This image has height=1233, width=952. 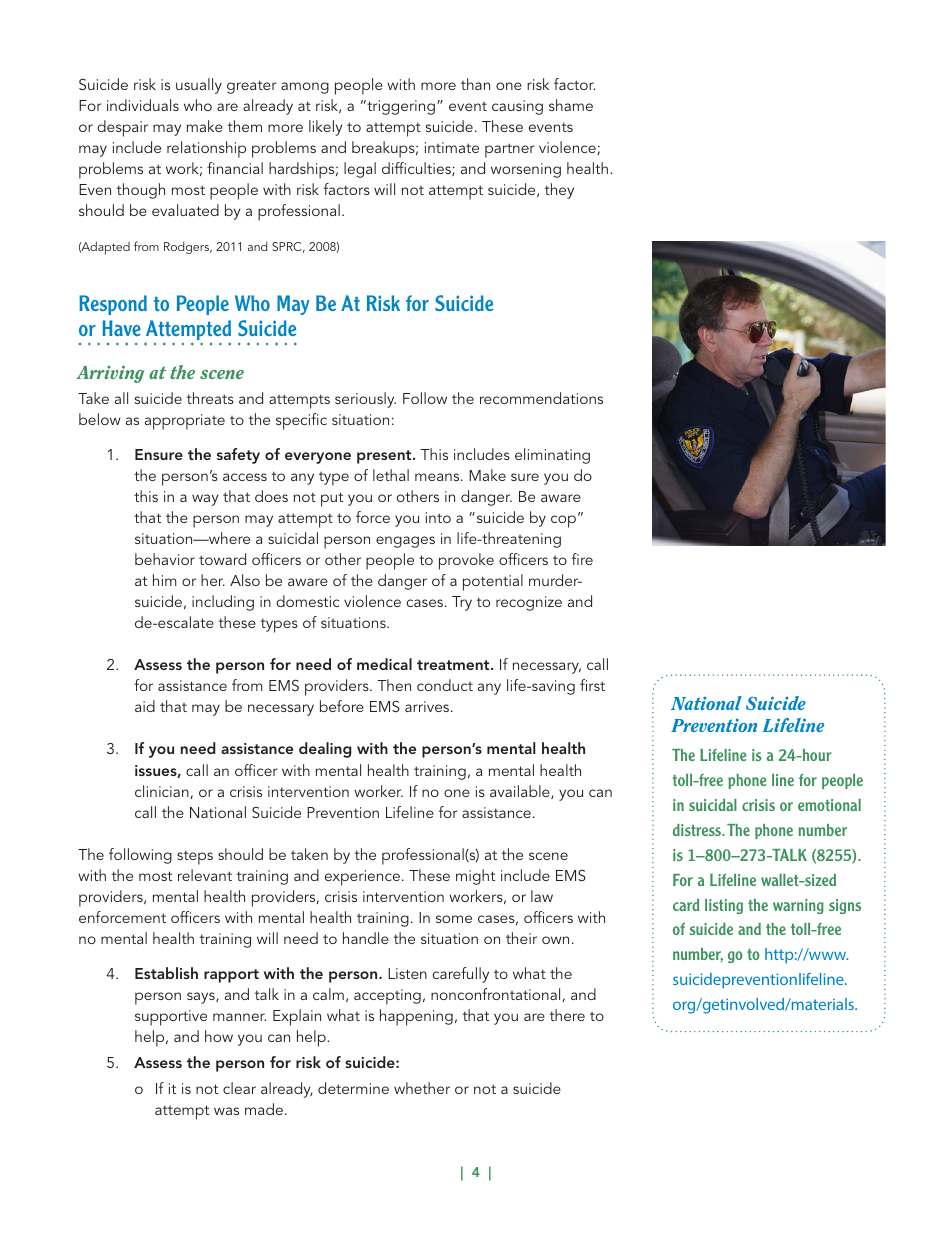 What do you see at coordinates (541, 398) in the image?
I see `recommendations` at bounding box center [541, 398].
